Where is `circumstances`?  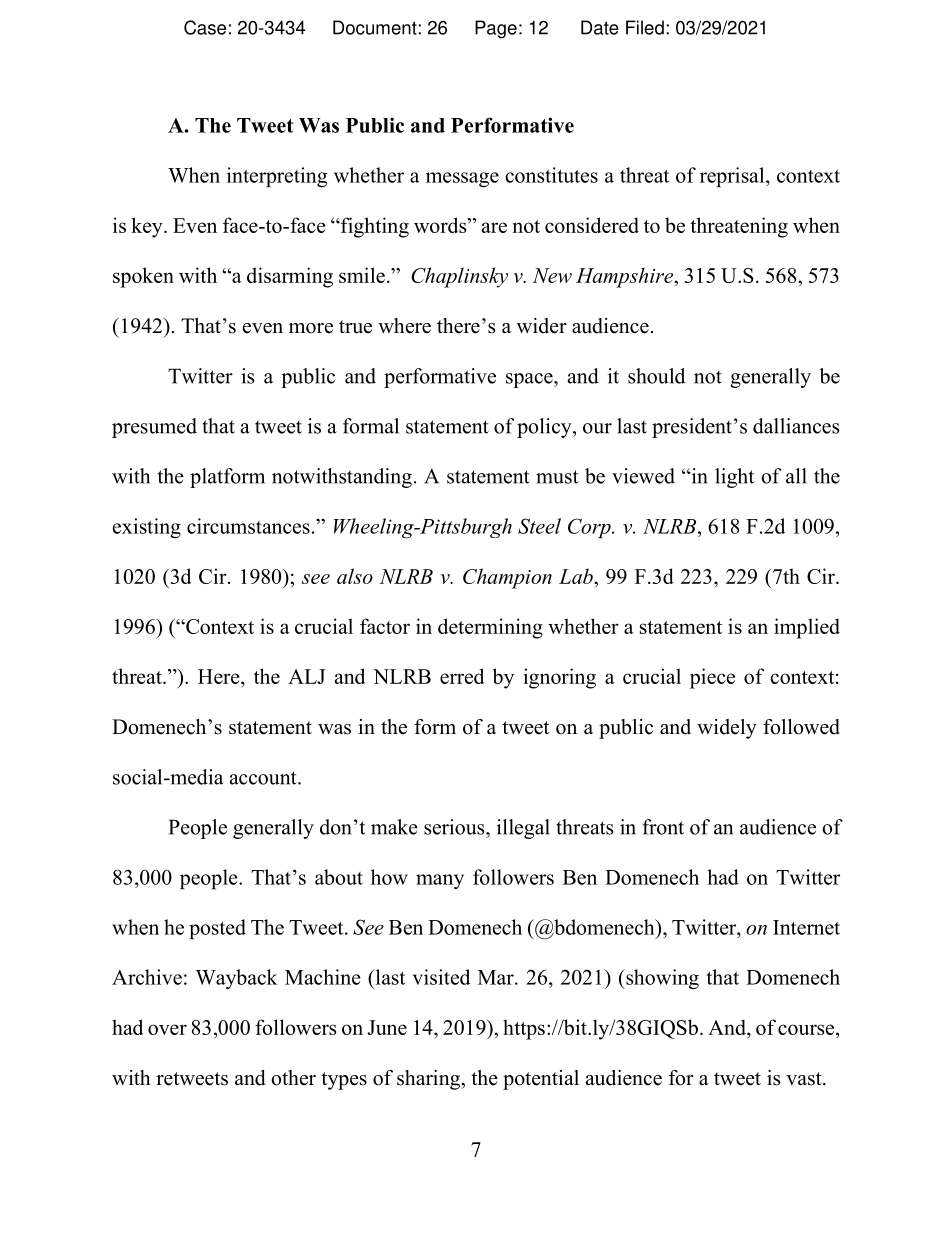
circumstances is located at coordinates (248, 526).
